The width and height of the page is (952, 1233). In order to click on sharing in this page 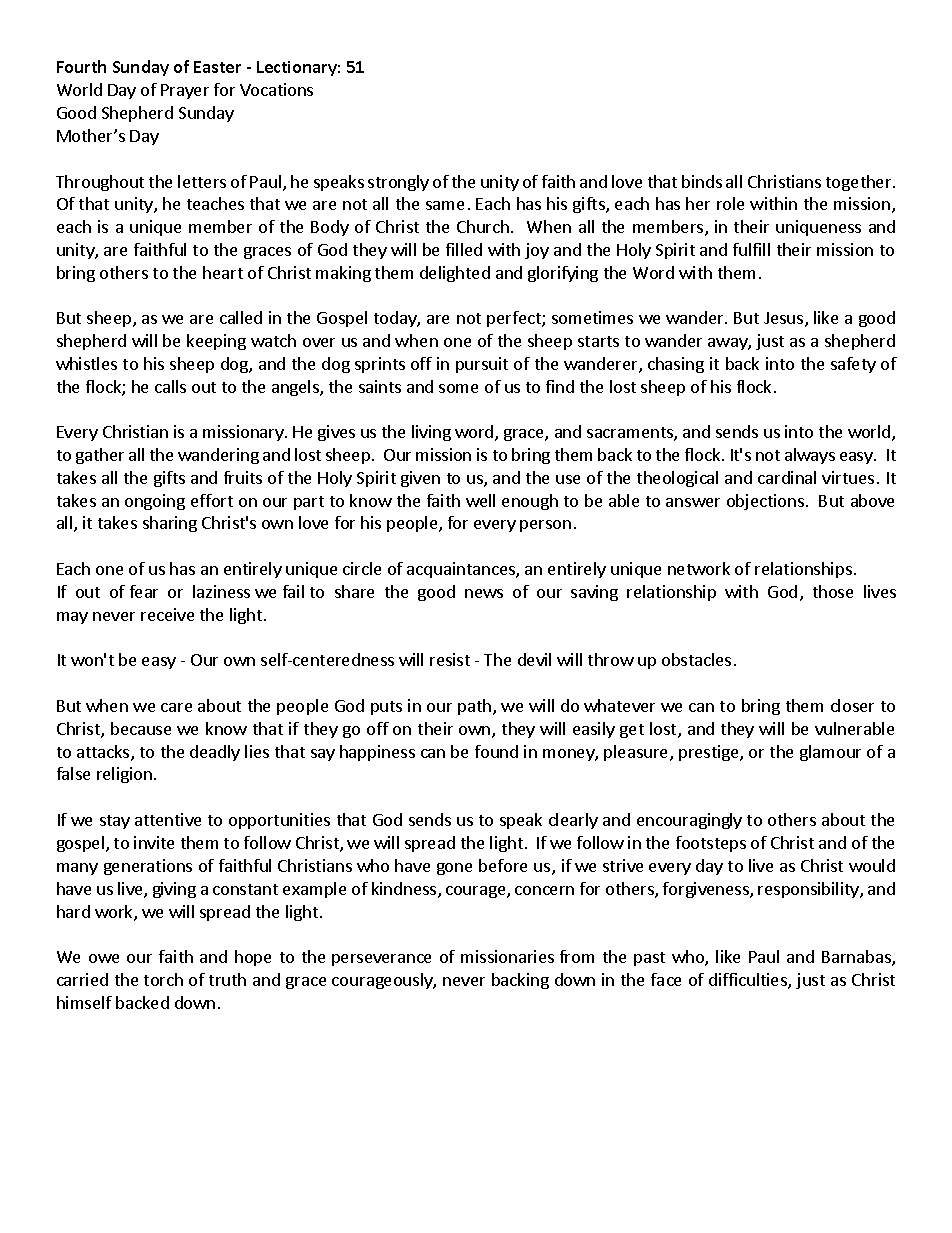, I will do `click(170, 524)`.
